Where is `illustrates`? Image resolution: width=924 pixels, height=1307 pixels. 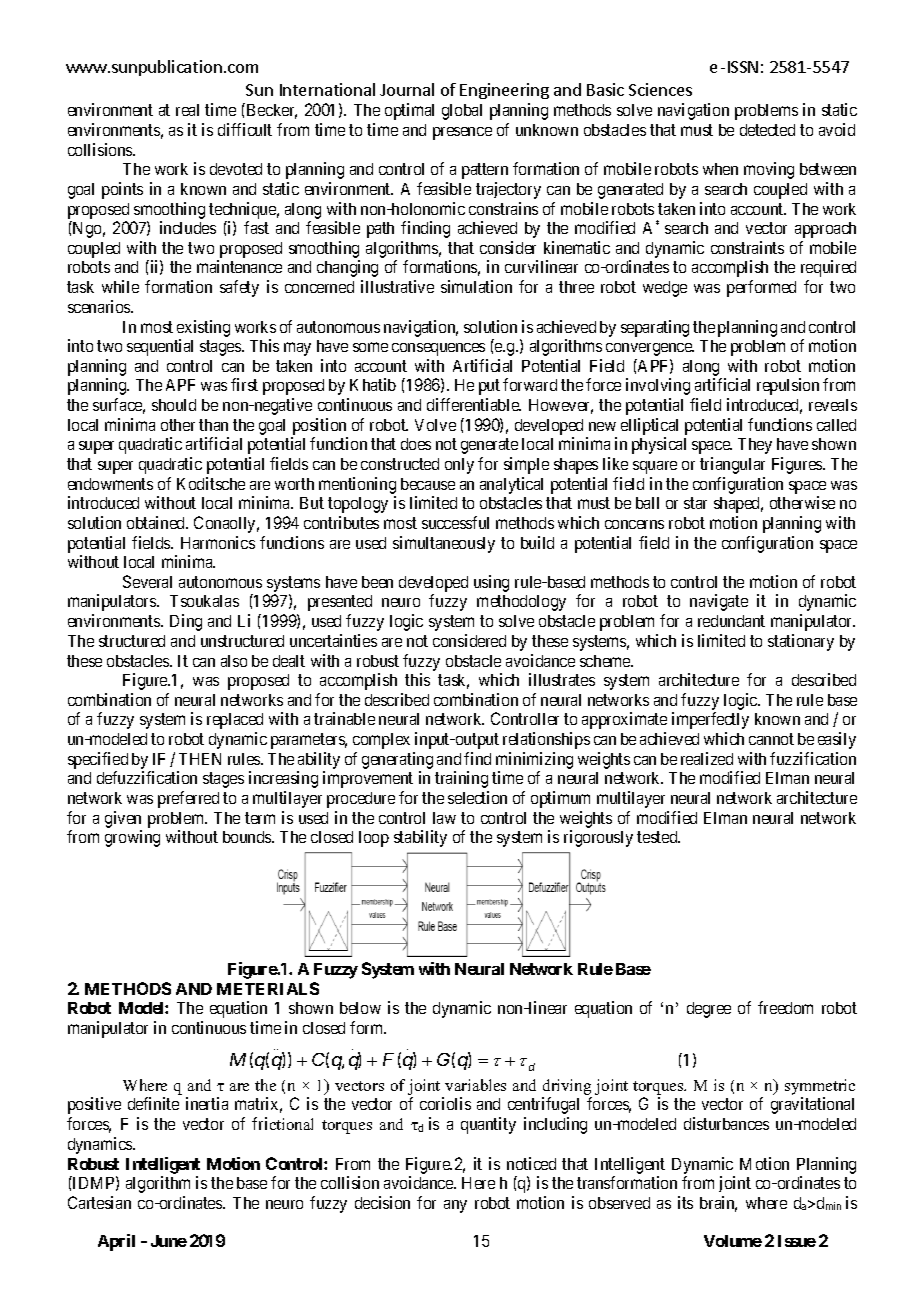
illustrates is located at coordinates (562, 679).
